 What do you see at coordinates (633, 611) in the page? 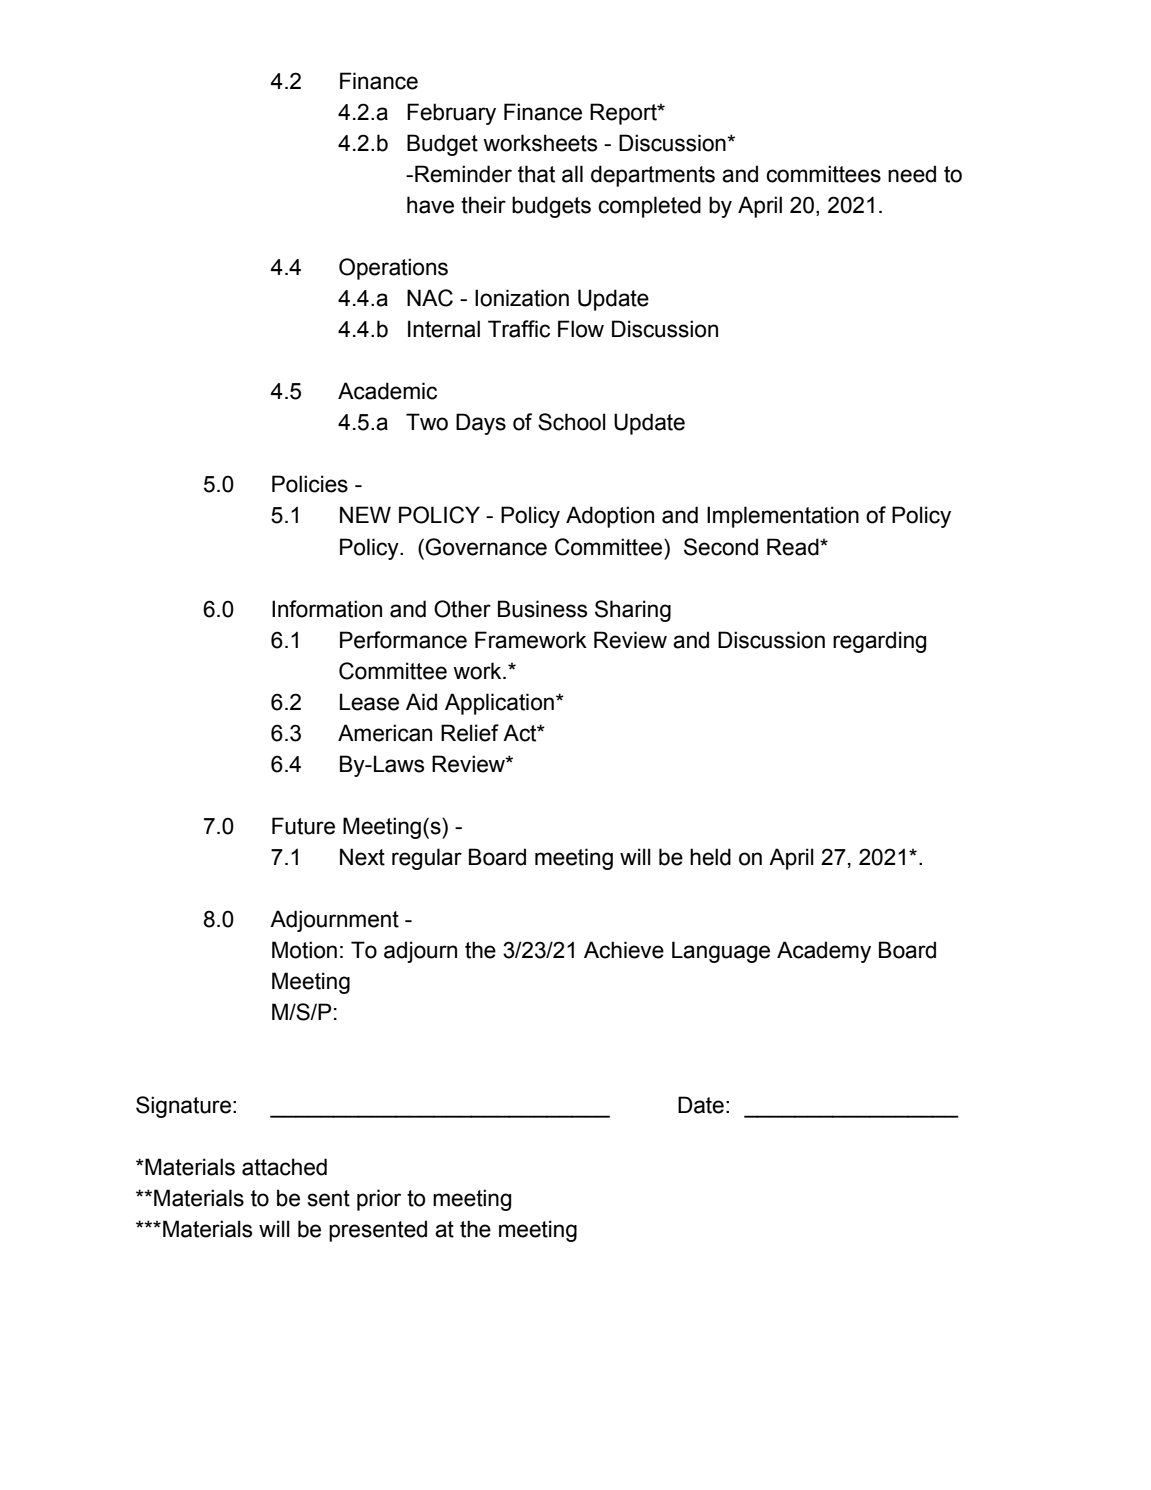
I see `Sharing` at bounding box center [633, 611].
